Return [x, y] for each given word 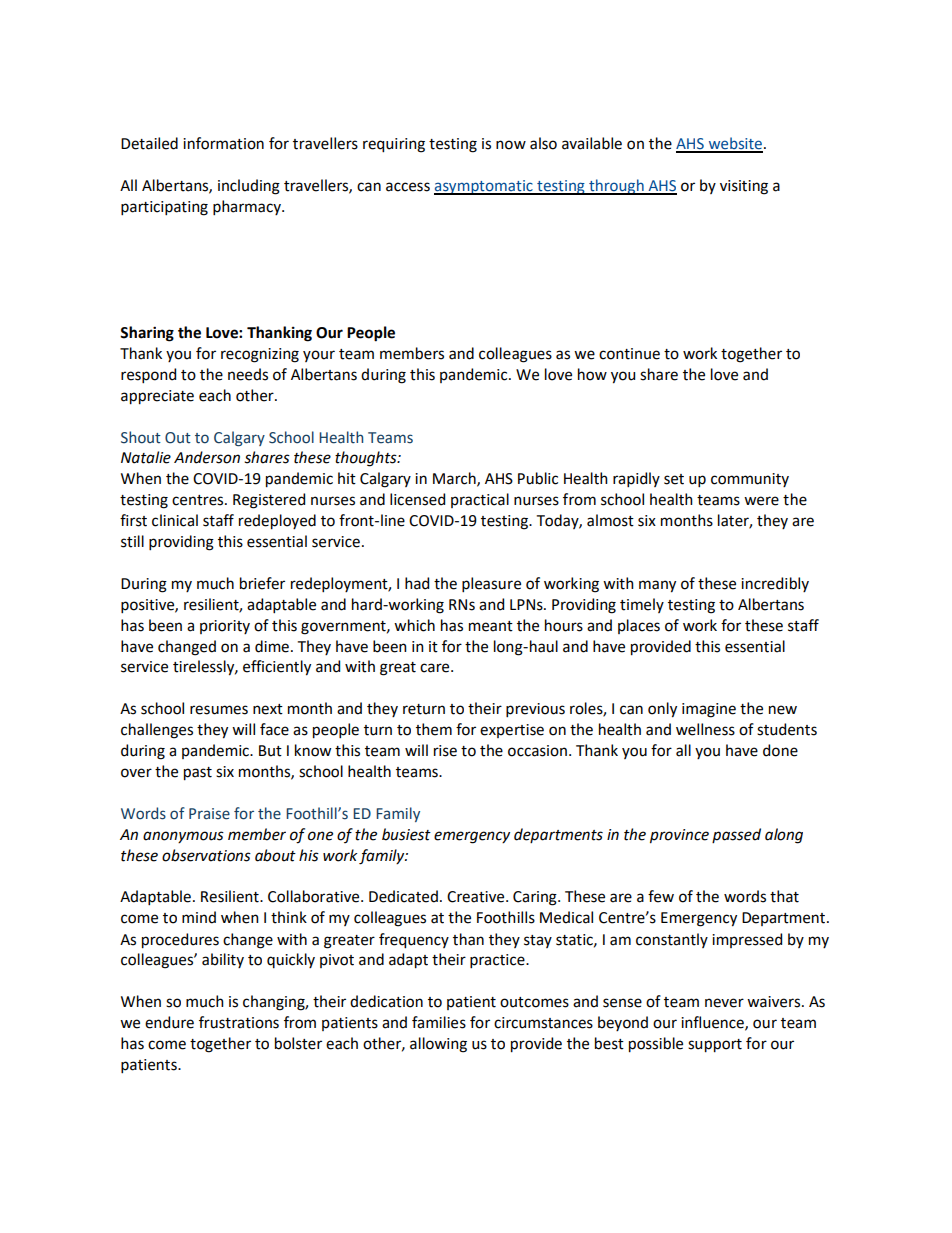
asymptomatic [484, 187]
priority [225, 627]
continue [629, 354]
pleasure [491, 584]
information [223, 143]
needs [248, 374]
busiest [406, 834]
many [657, 586]
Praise [209, 814]
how [592, 374]
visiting [744, 187]
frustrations [239, 1022]
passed [736, 835]
